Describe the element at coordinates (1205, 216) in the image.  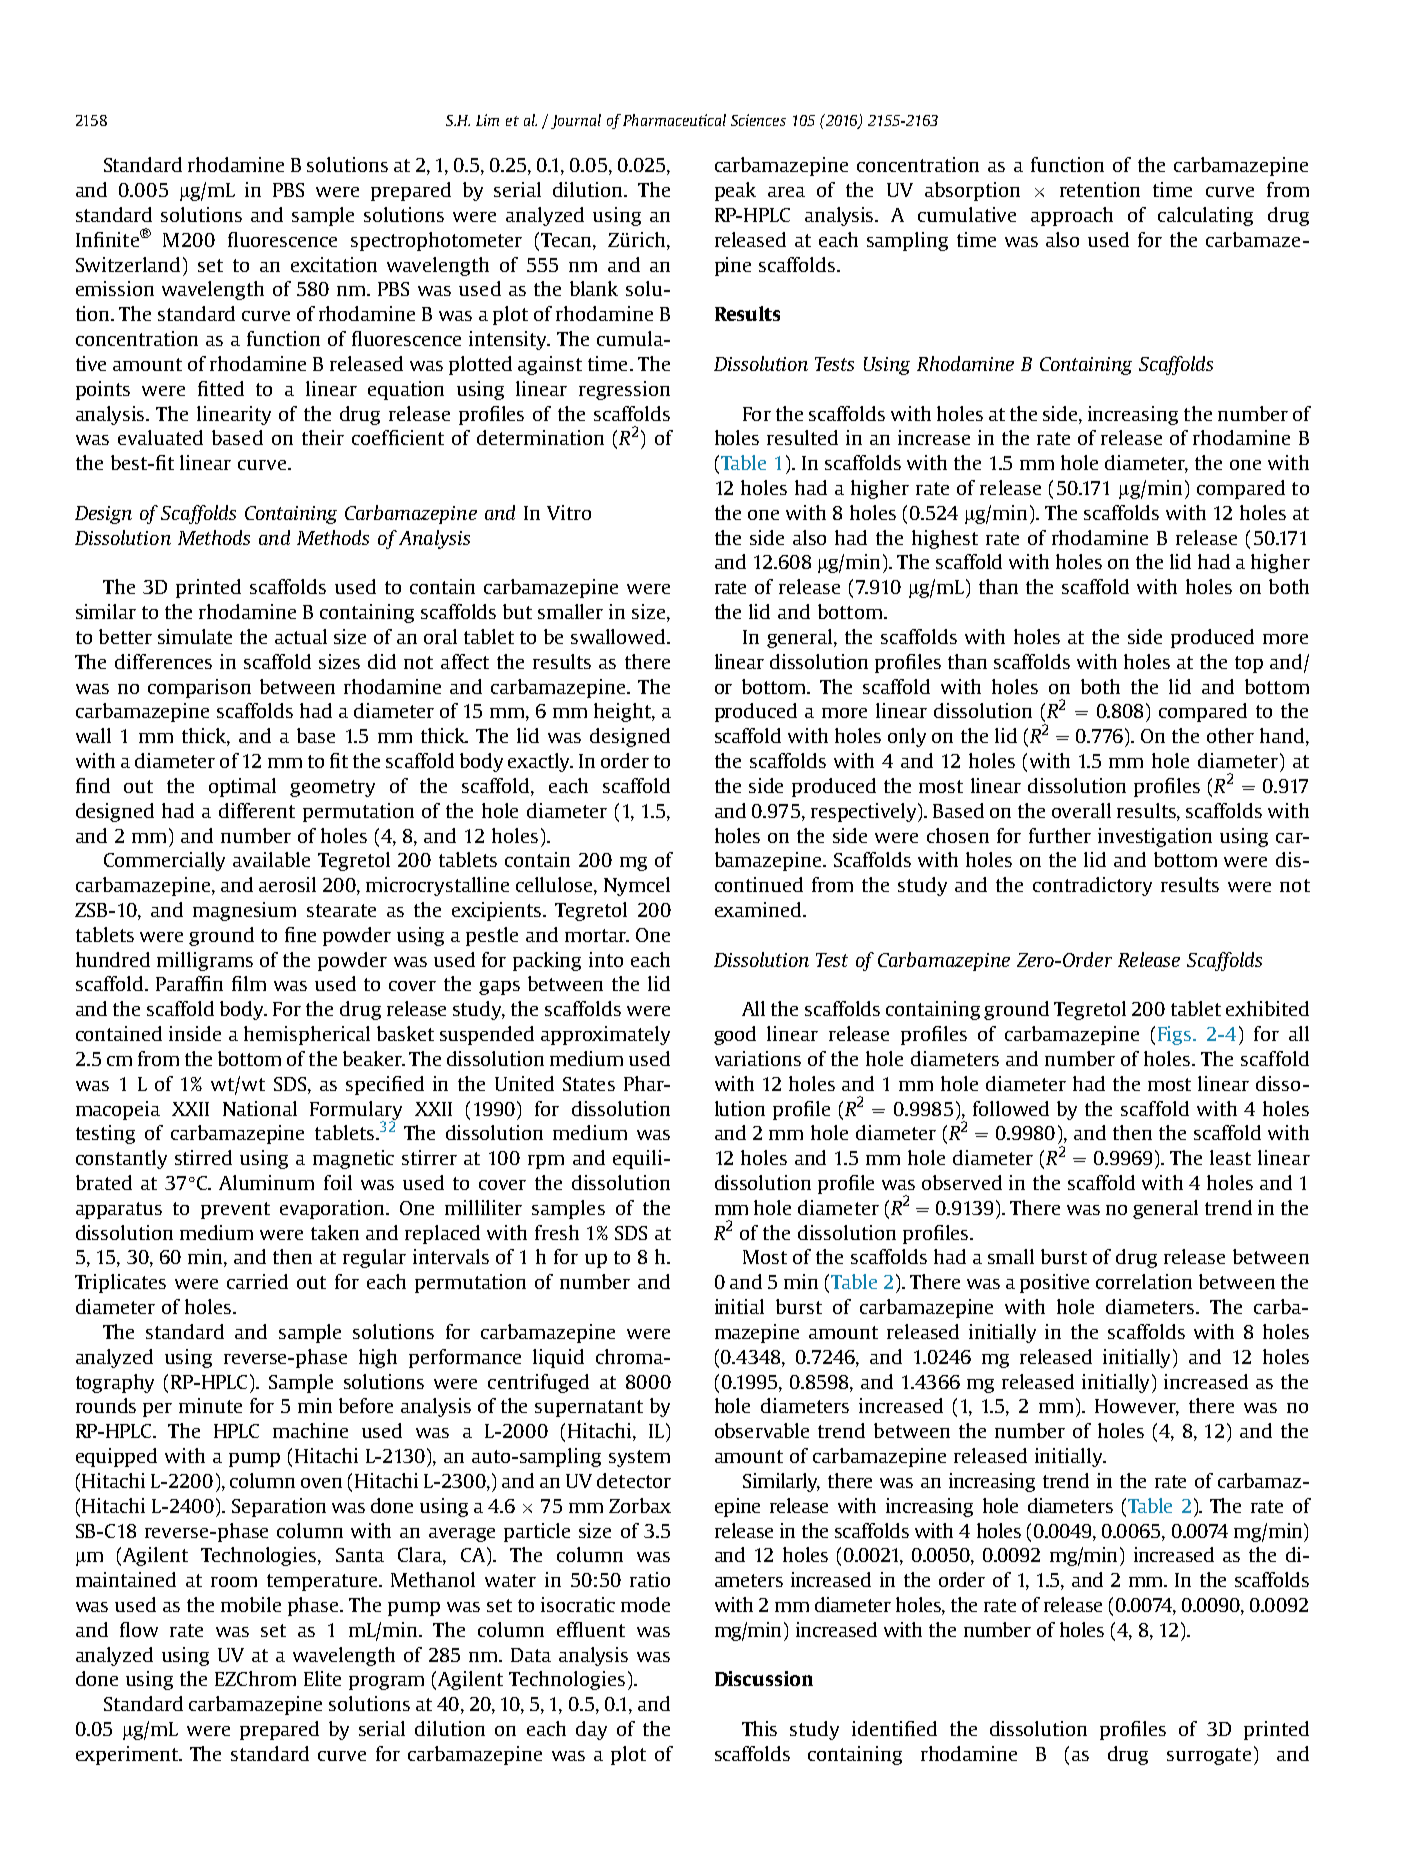
I see `calculating` at that location.
